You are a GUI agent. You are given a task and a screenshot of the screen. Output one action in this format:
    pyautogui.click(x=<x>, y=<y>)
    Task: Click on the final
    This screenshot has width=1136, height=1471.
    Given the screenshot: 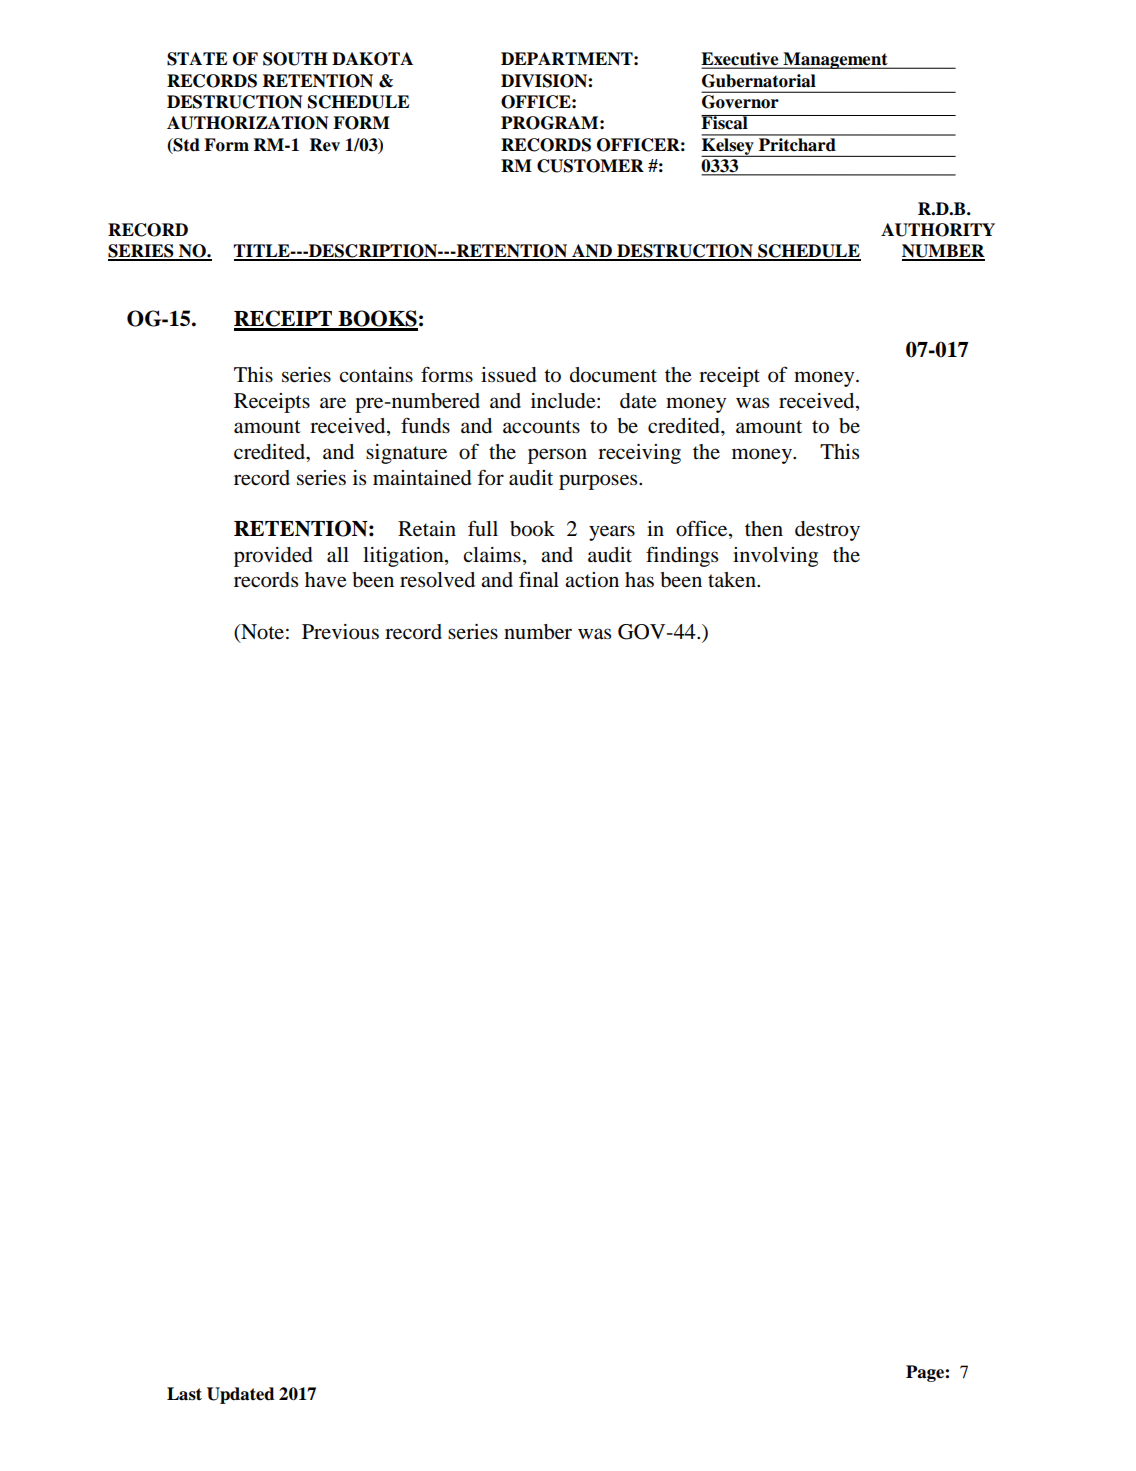 What is the action you would take?
    pyautogui.click(x=539, y=579)
